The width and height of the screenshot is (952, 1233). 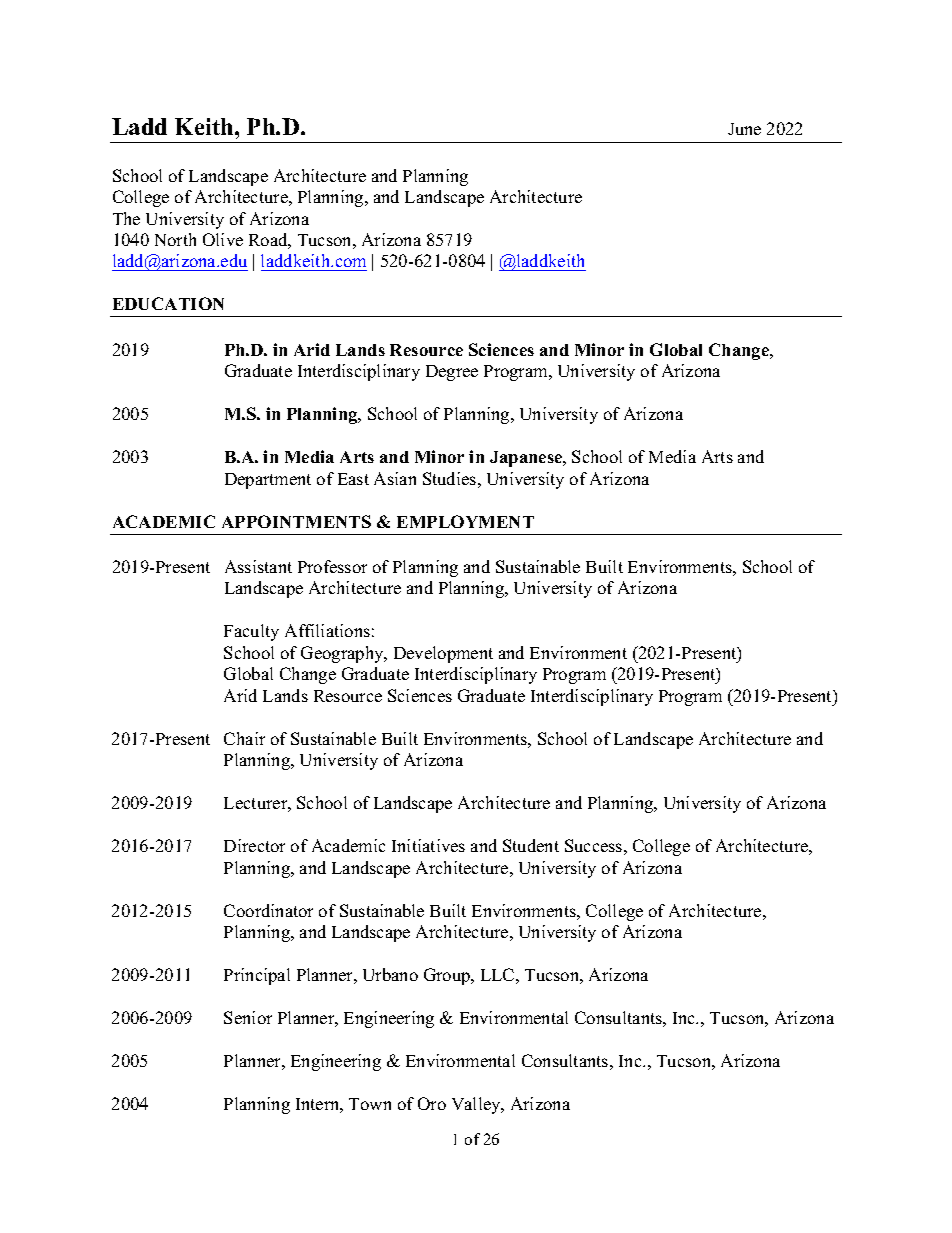 I want to click on June, so click(x=744, y=129).
